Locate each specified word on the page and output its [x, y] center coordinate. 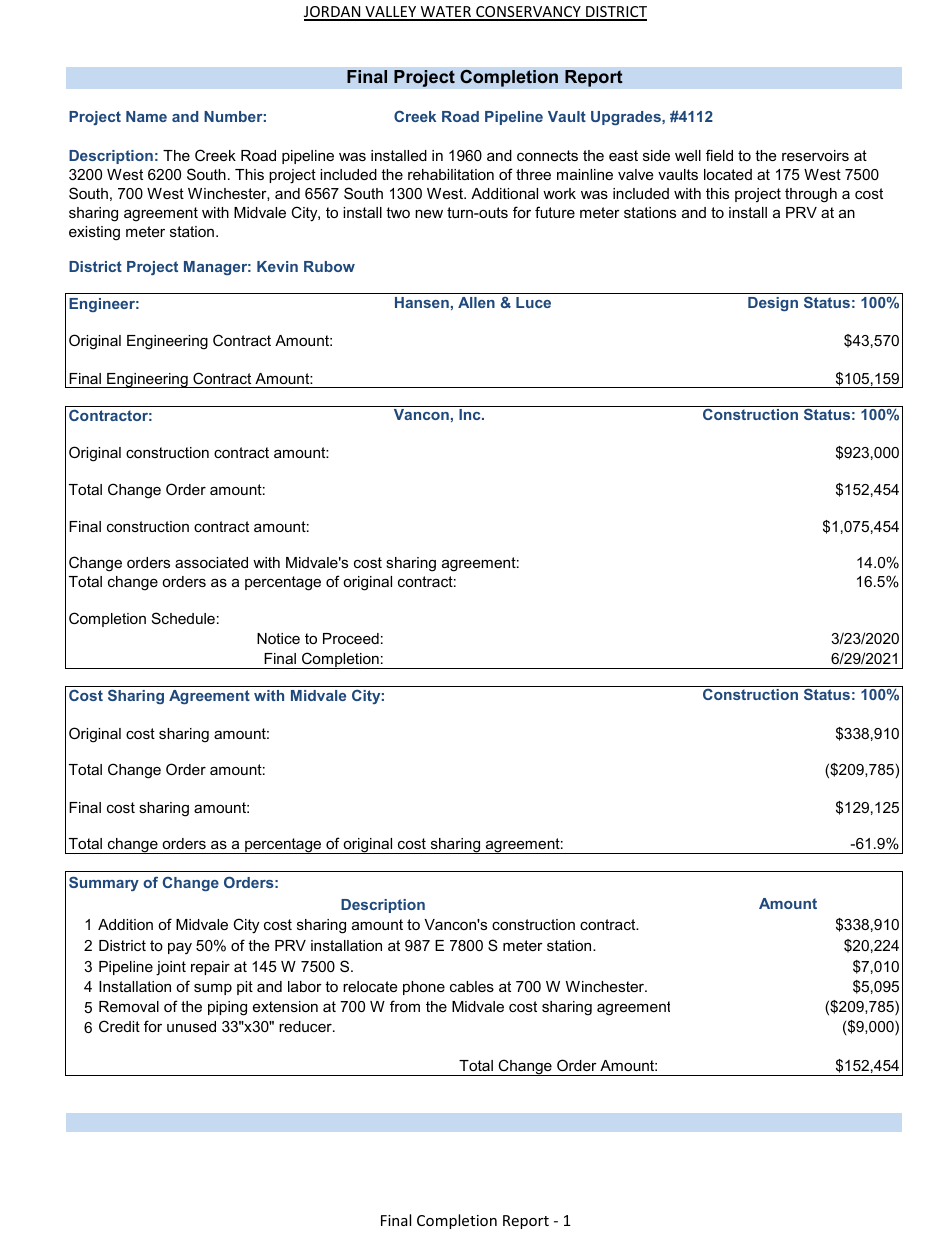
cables [472, 986]
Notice [278, 638]
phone [424, 988]
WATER [446, 13]
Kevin [277, 266]
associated [211, 562]
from [405, 1006]
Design [773, 304]
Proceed [351, 638]
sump [213, 989]
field [719, 155]
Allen [476, 302]
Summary [104, 883]
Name [146, 116]
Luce [533, 302]
